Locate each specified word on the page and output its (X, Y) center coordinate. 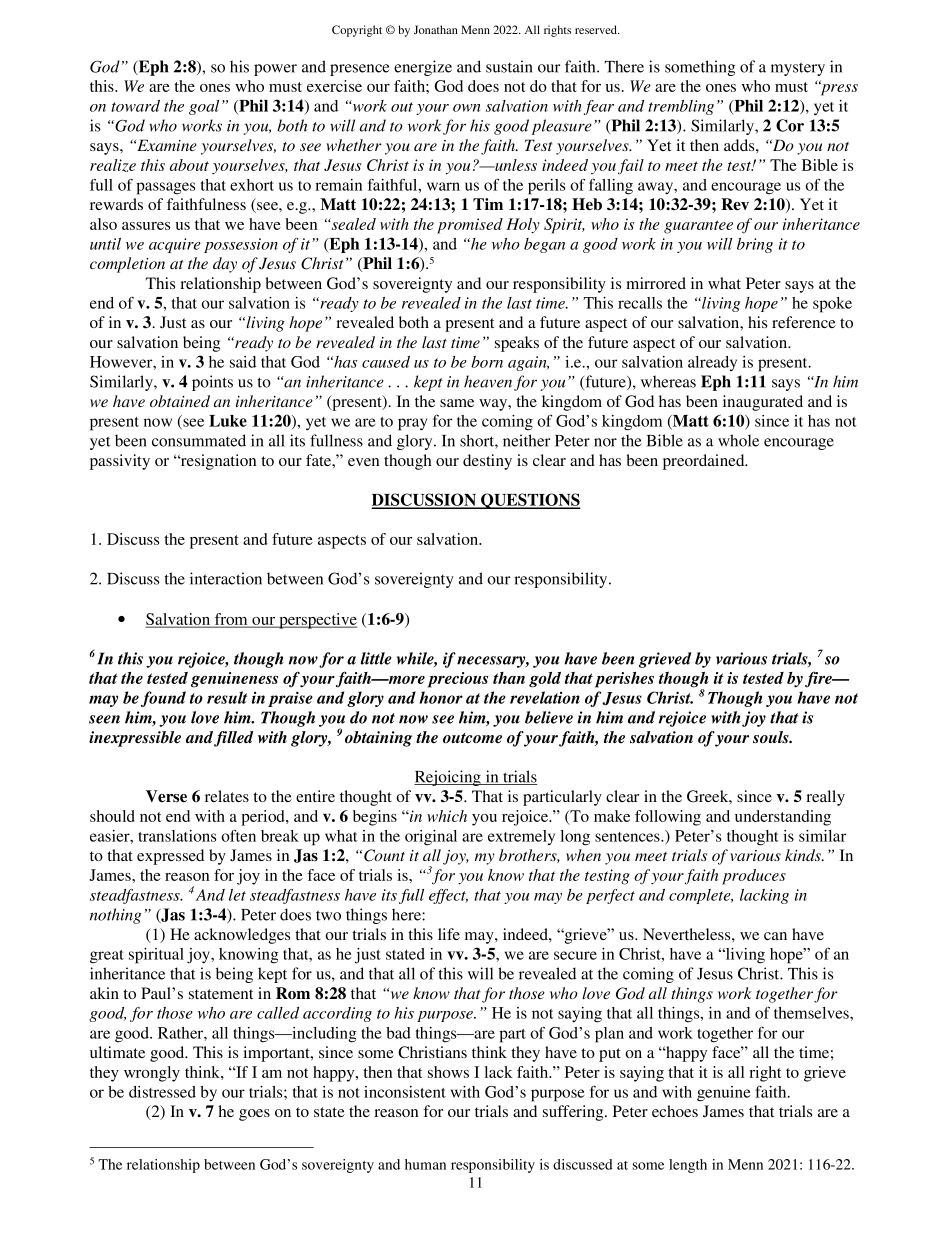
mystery (798, 69)
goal (204, 107)
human (425, 1164)
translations (177, 836)
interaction (226, 578)
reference (804, 322)
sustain (509, 66)
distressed (162, 1092)
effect (448, 896)
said (243, 362)
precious (458, 680)
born (487, 362)
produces (754, 877)
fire (819, 680)
